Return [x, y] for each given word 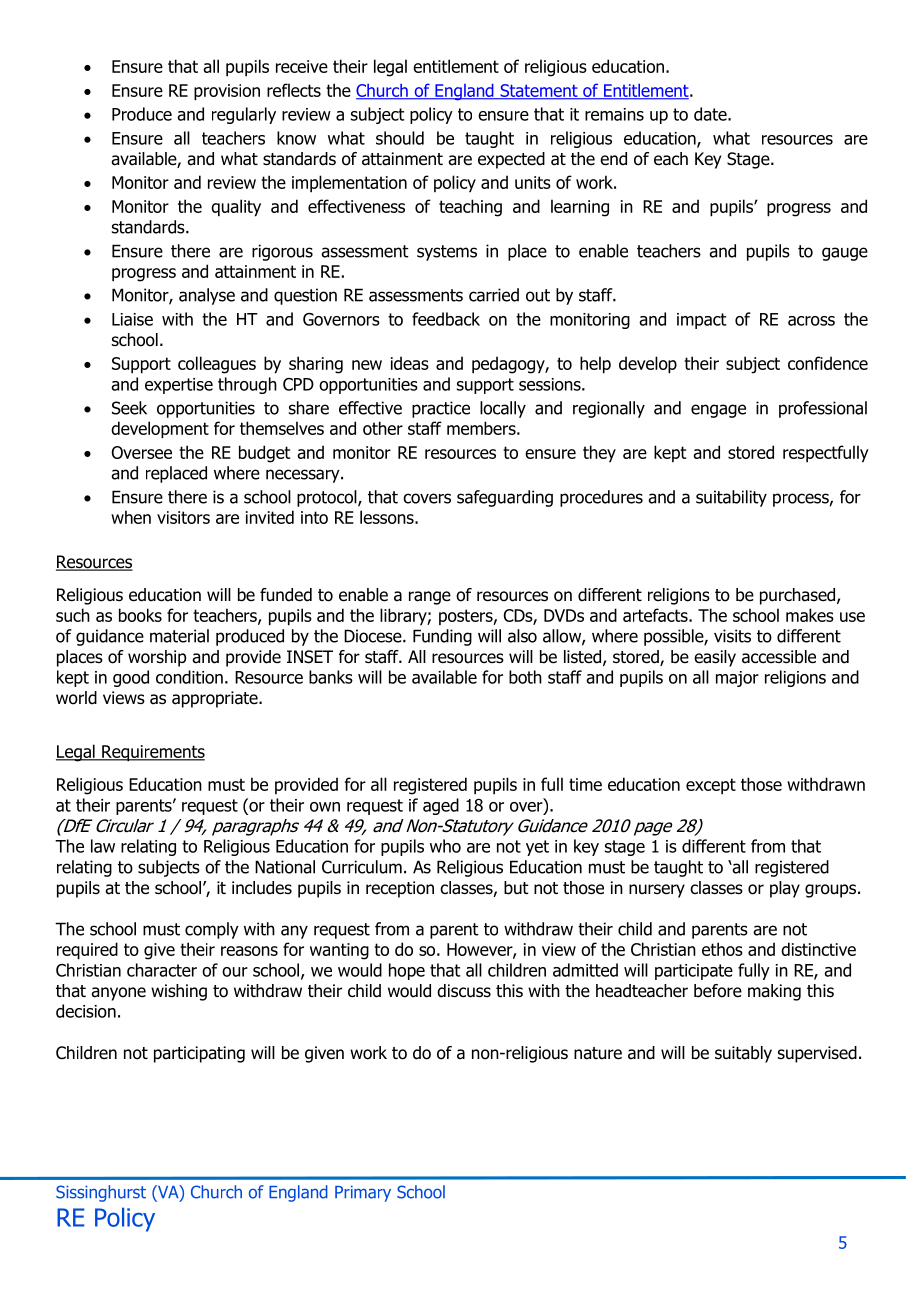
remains [614, 114]
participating [199, 1054]
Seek [129, 408]
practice [441, 409]
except [711, 786]
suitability [731, 498]
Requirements [152, 753]
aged [441, 806]
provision [227, 92]
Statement [539, 91]
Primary [363, 1194]
